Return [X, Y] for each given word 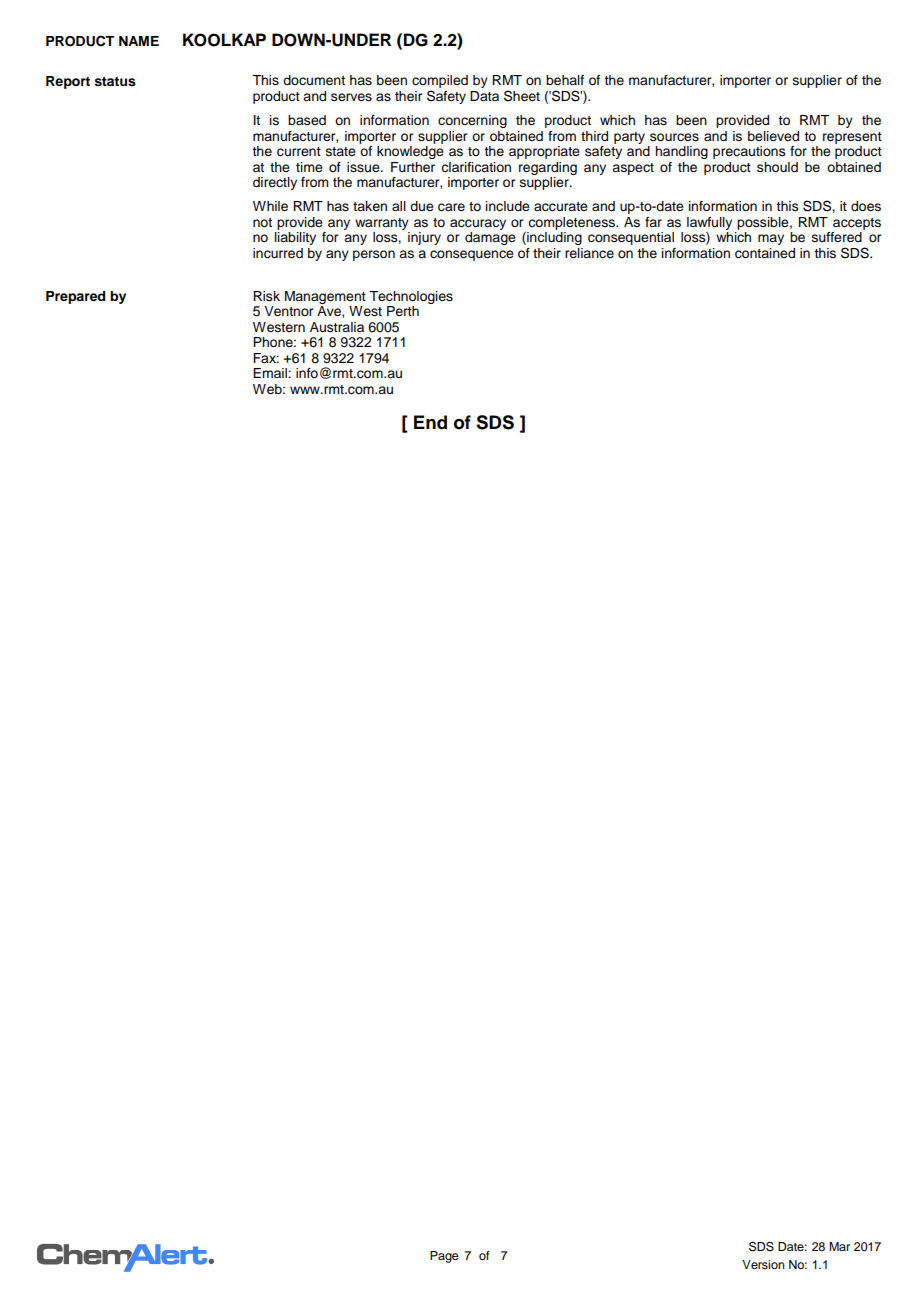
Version [763, 1264]
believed [773, 136]
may [771, 239]
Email [271, 373]
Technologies [411, 297]
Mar [839, 1246]
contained [765, 253]
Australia [337, 327]
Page [444, 1257]
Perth [403, 311]
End [430, 422]
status [115, 82]
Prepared [75, 297]
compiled [440, 83]
